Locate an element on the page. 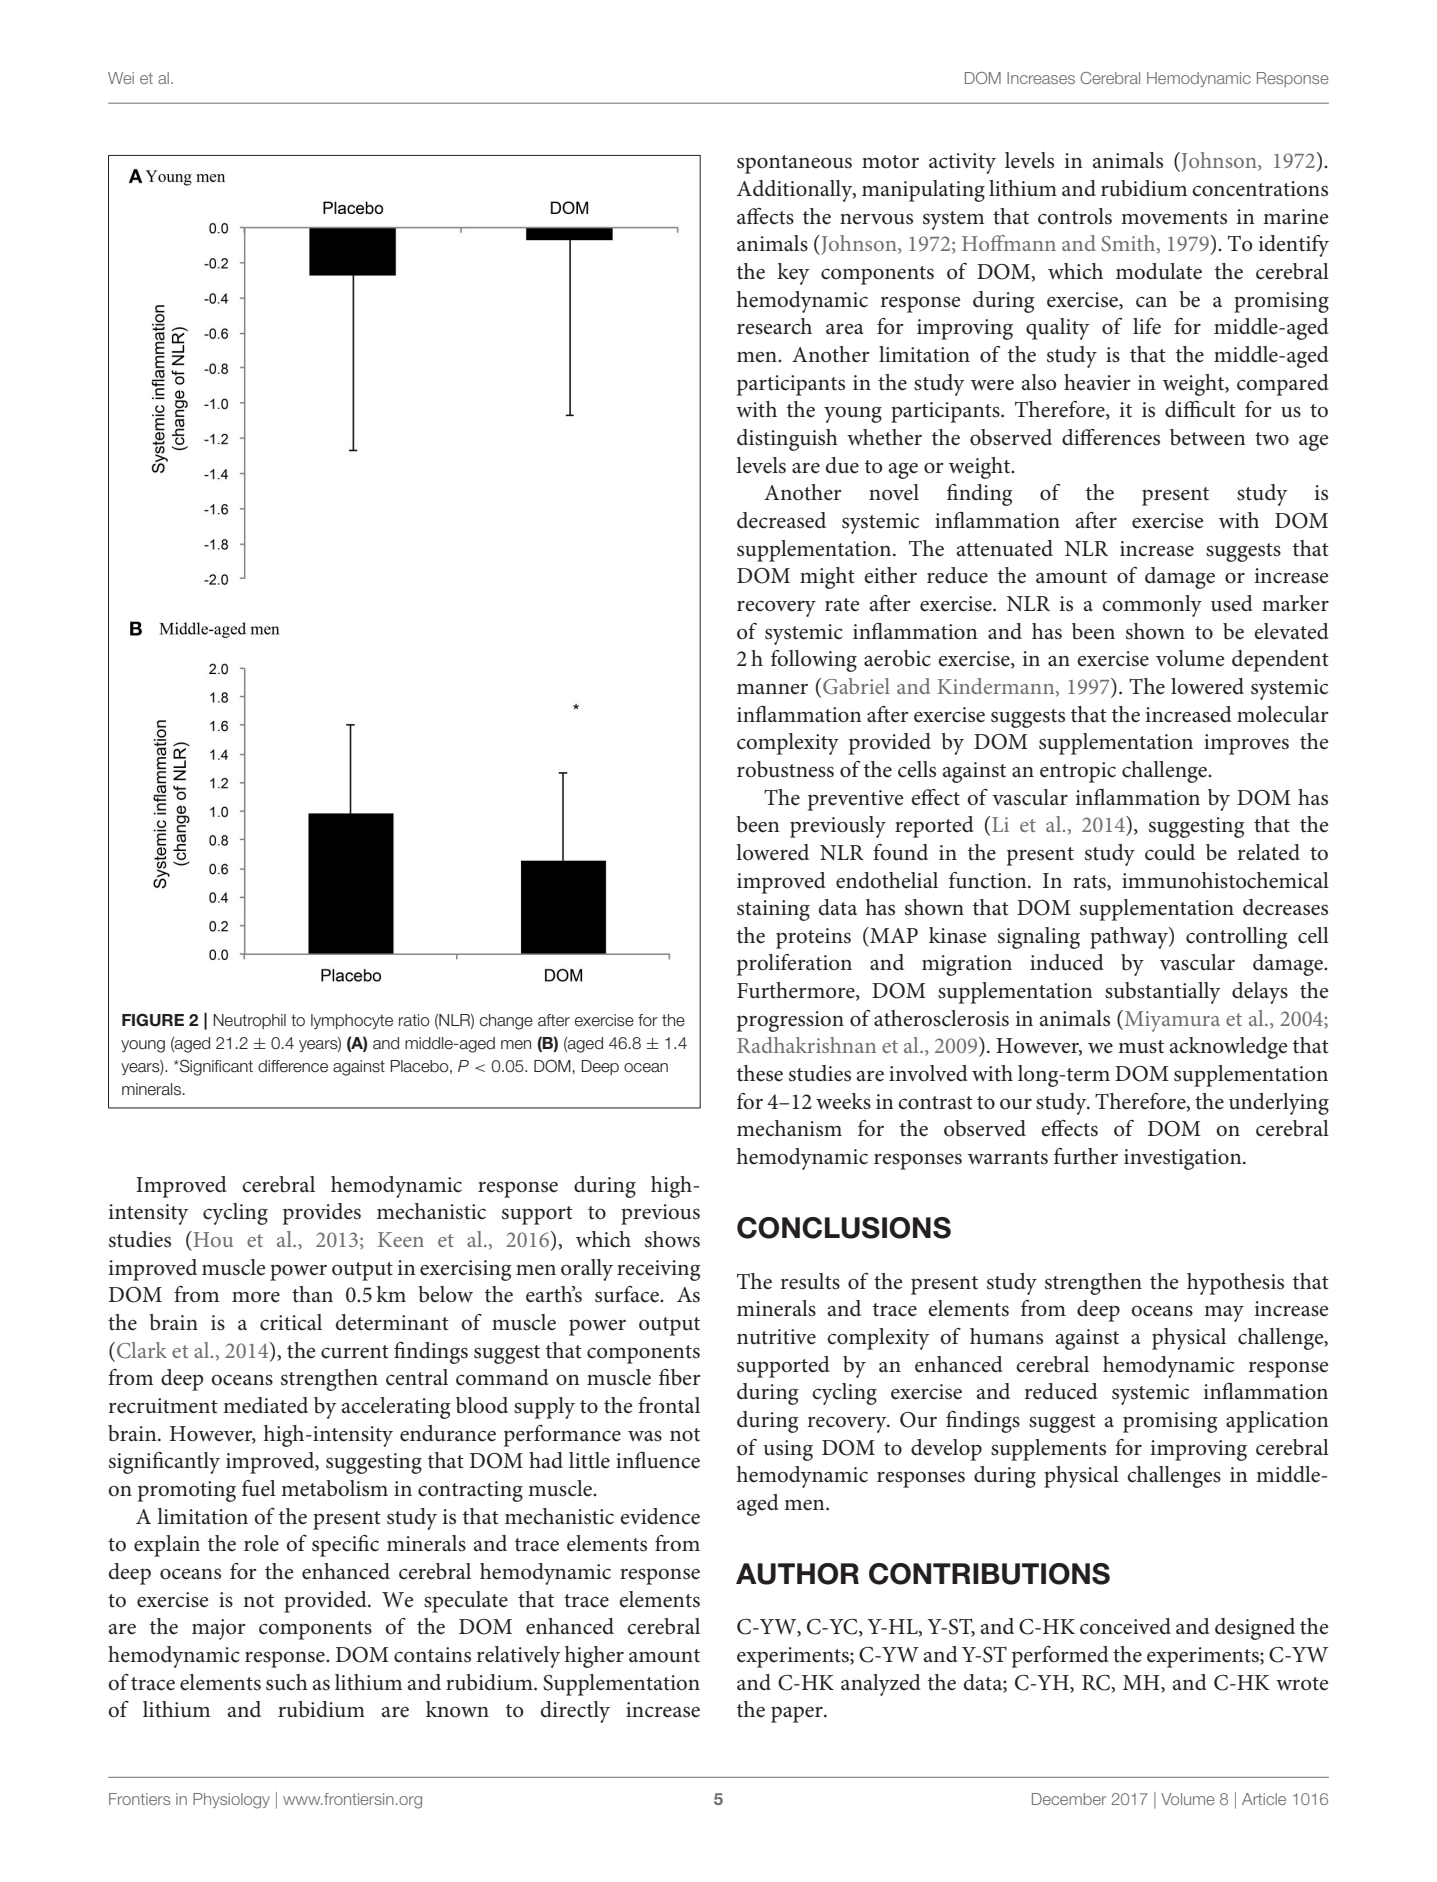 This document has height=1882, width=1437. robustness is located at coordinates (785, 769).
